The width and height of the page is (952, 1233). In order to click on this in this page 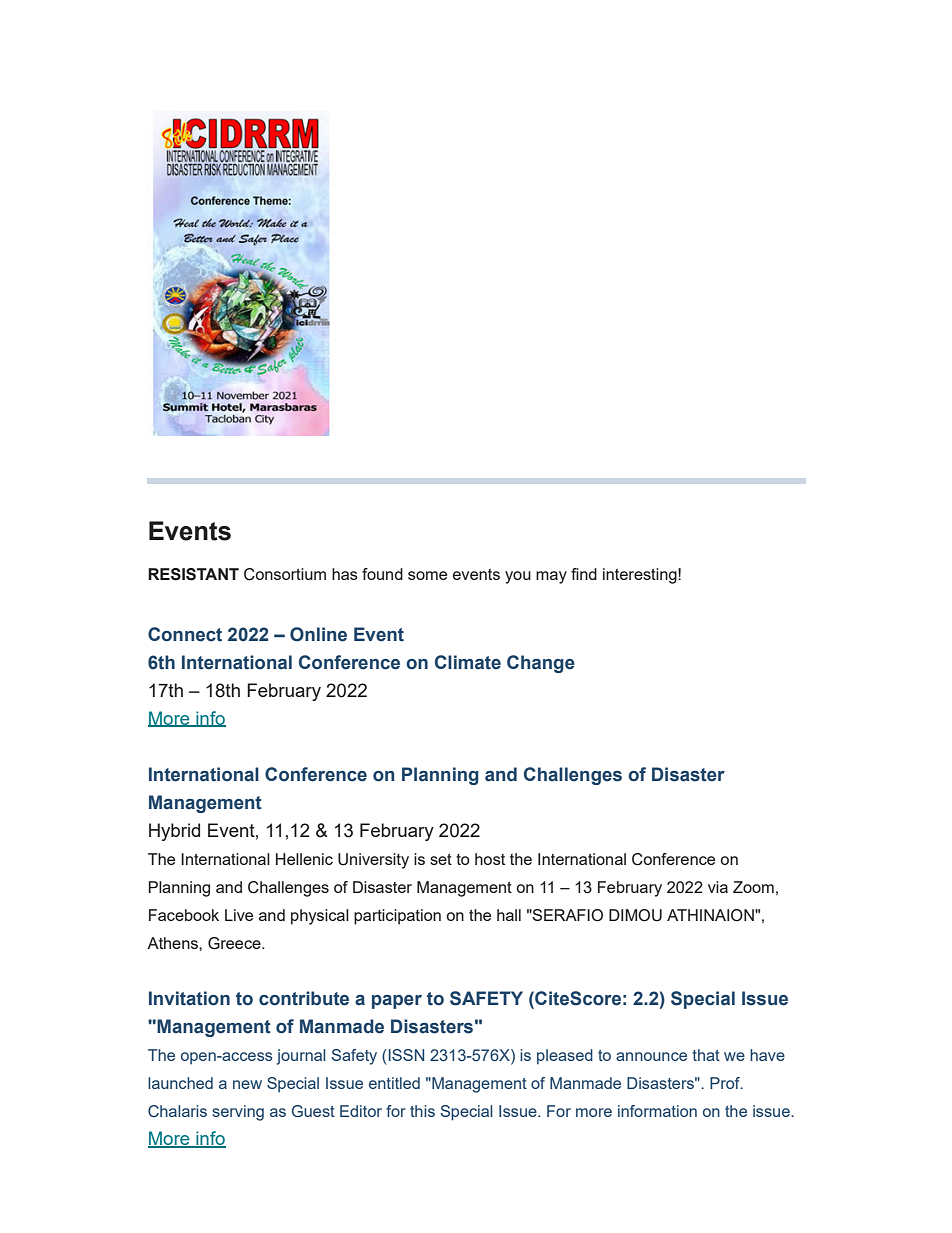, I will do `click(422, 1111)`.
